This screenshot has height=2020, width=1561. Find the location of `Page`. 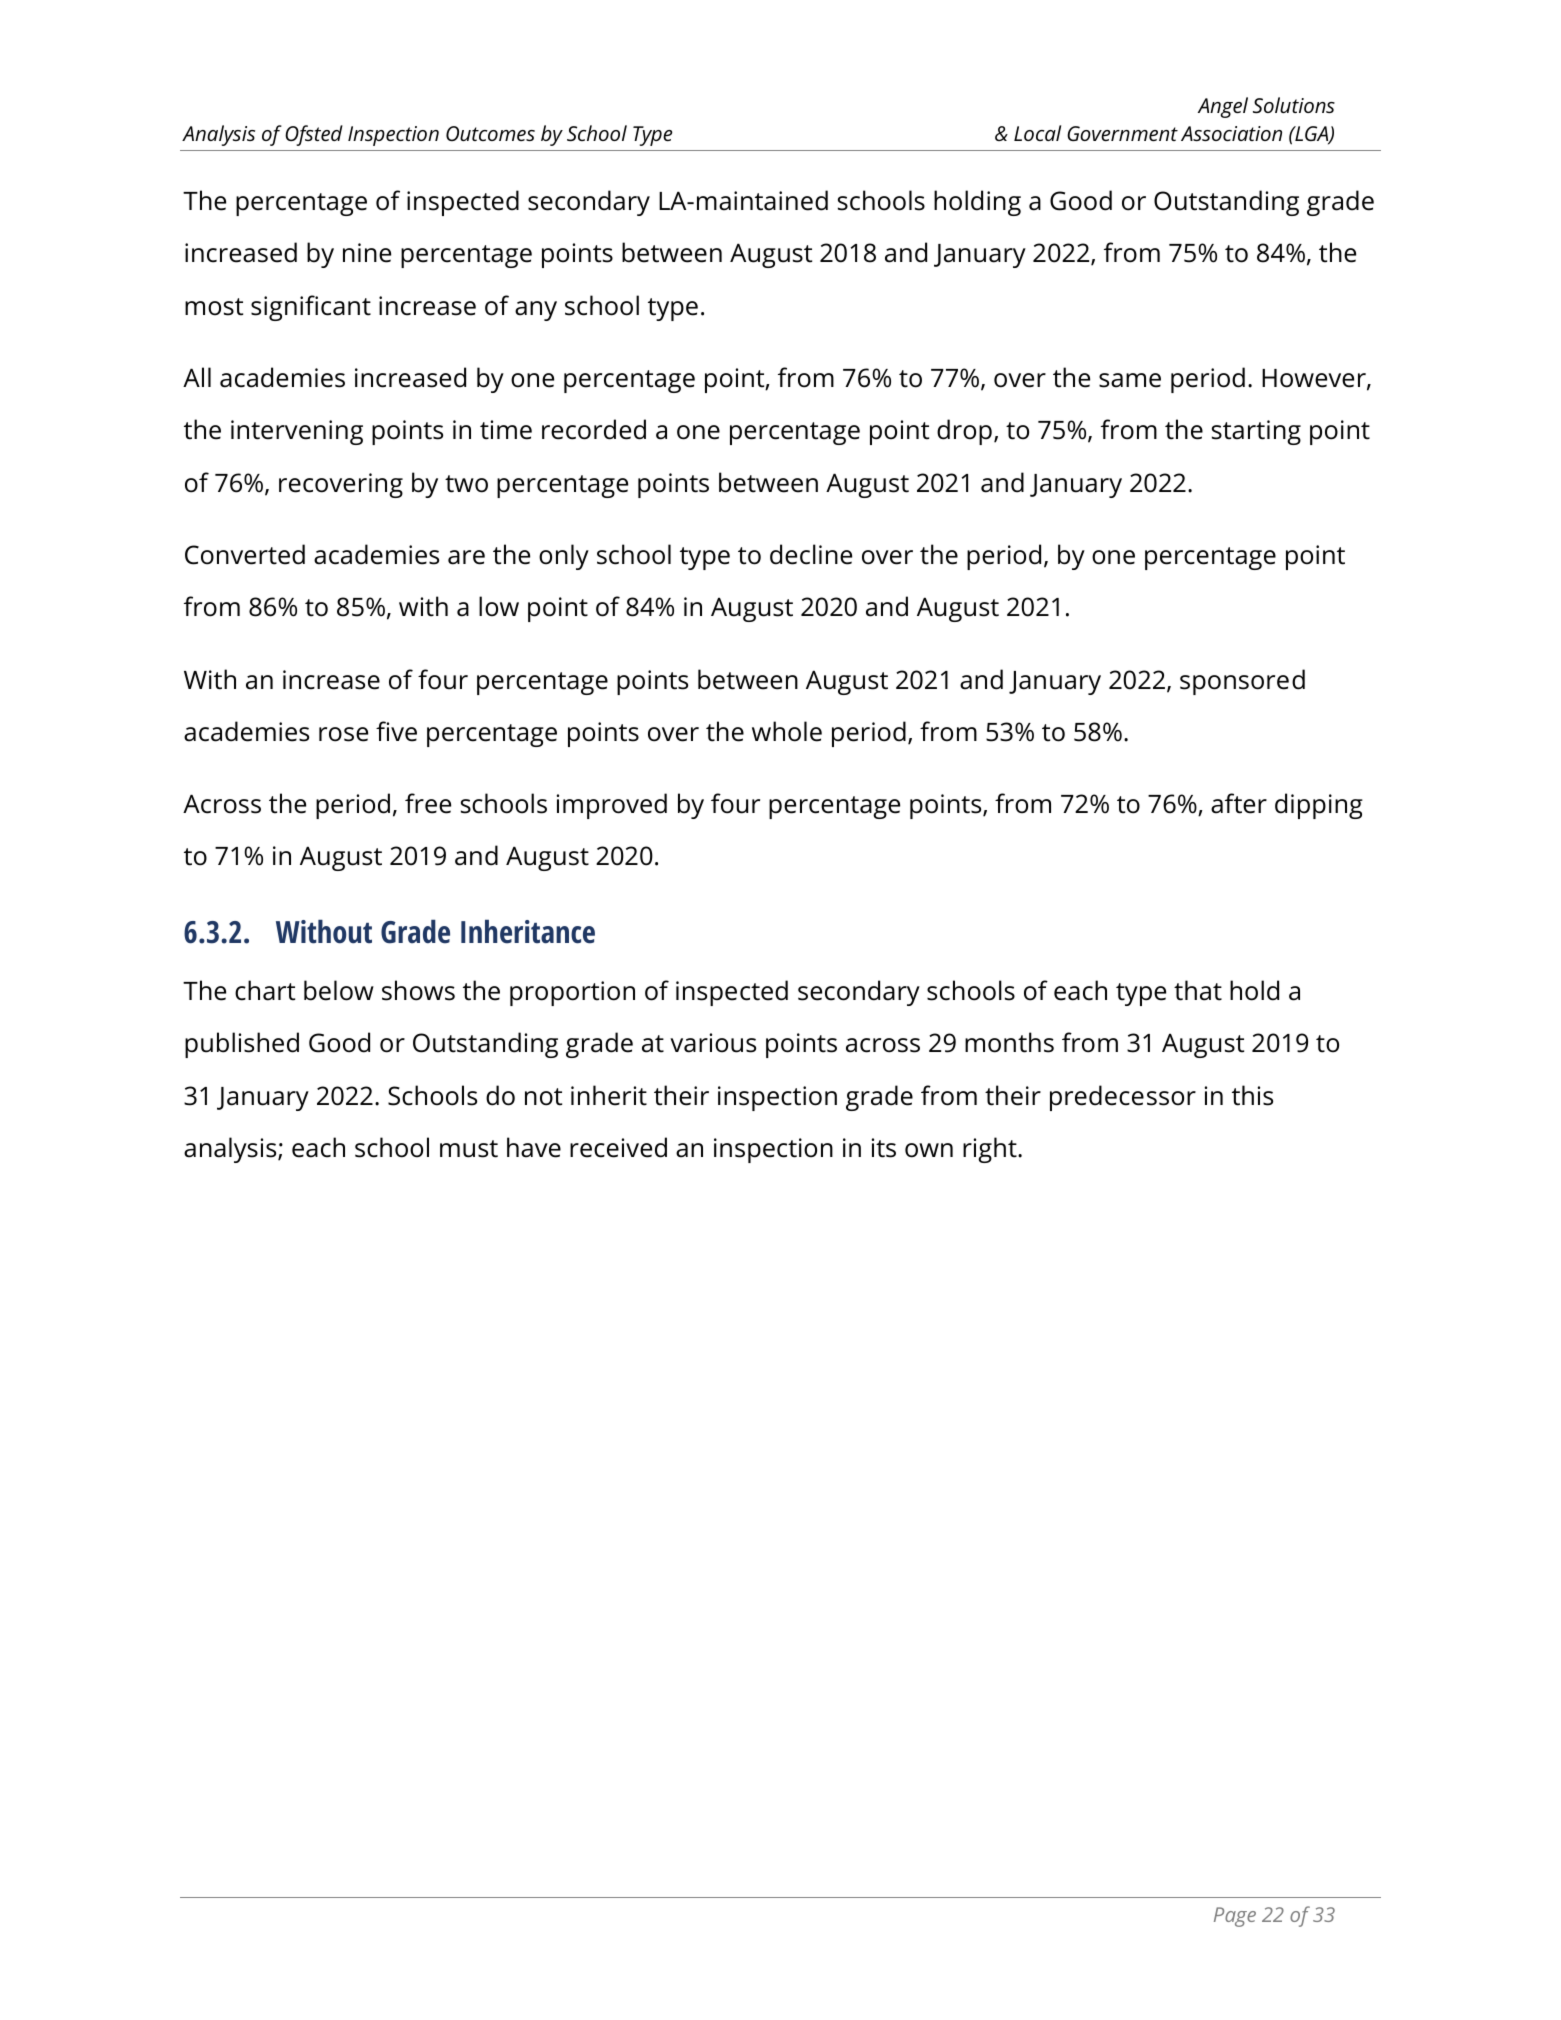

Page is located at coordinates (1235, 1917).
